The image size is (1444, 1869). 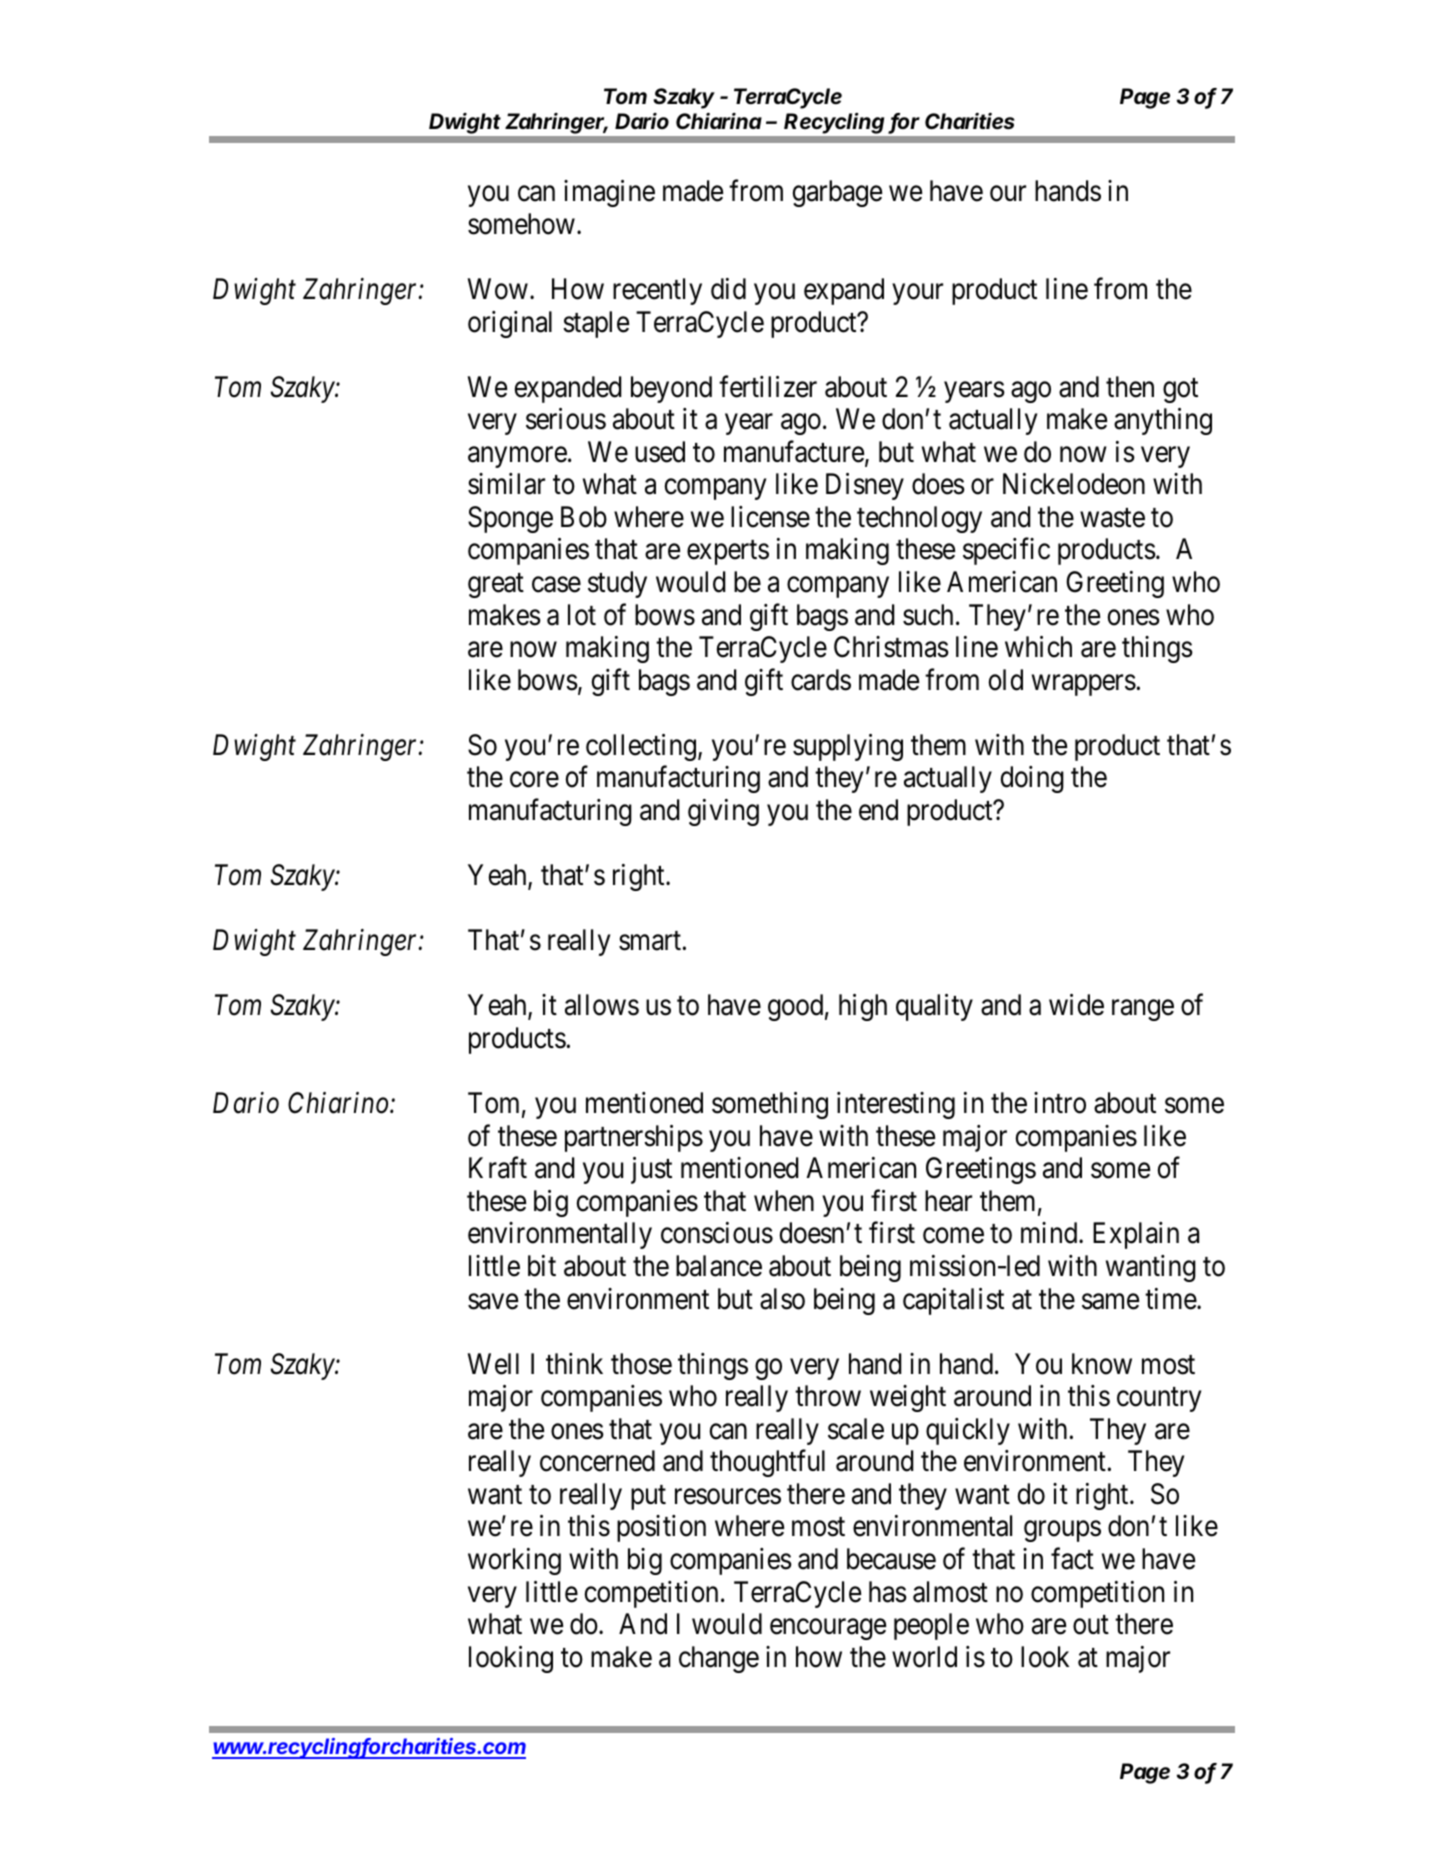 I want to click on imagine, so click(x=609, y=193).
